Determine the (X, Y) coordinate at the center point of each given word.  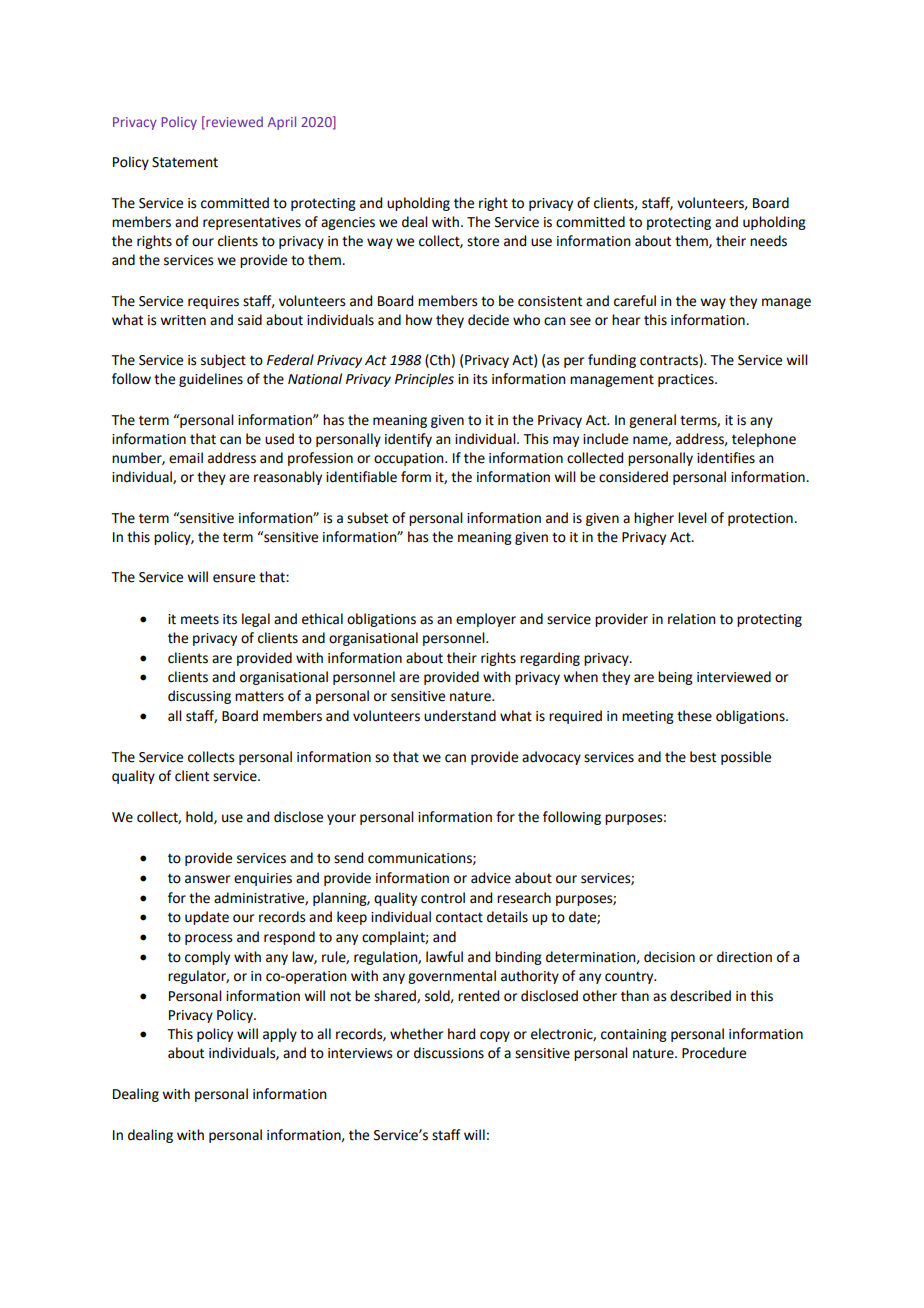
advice (491, 878)
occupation (410, 459)
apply (280, 1035)
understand (460, 716)
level (692, 518)
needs (768, 241)
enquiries (263, 879)
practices (687, 380)
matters (259, 696)
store (483, 241)
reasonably (288, 478)
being (675, 678)
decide (488, 320)
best (703, 757)
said (250, 320)
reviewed (233, 122)
